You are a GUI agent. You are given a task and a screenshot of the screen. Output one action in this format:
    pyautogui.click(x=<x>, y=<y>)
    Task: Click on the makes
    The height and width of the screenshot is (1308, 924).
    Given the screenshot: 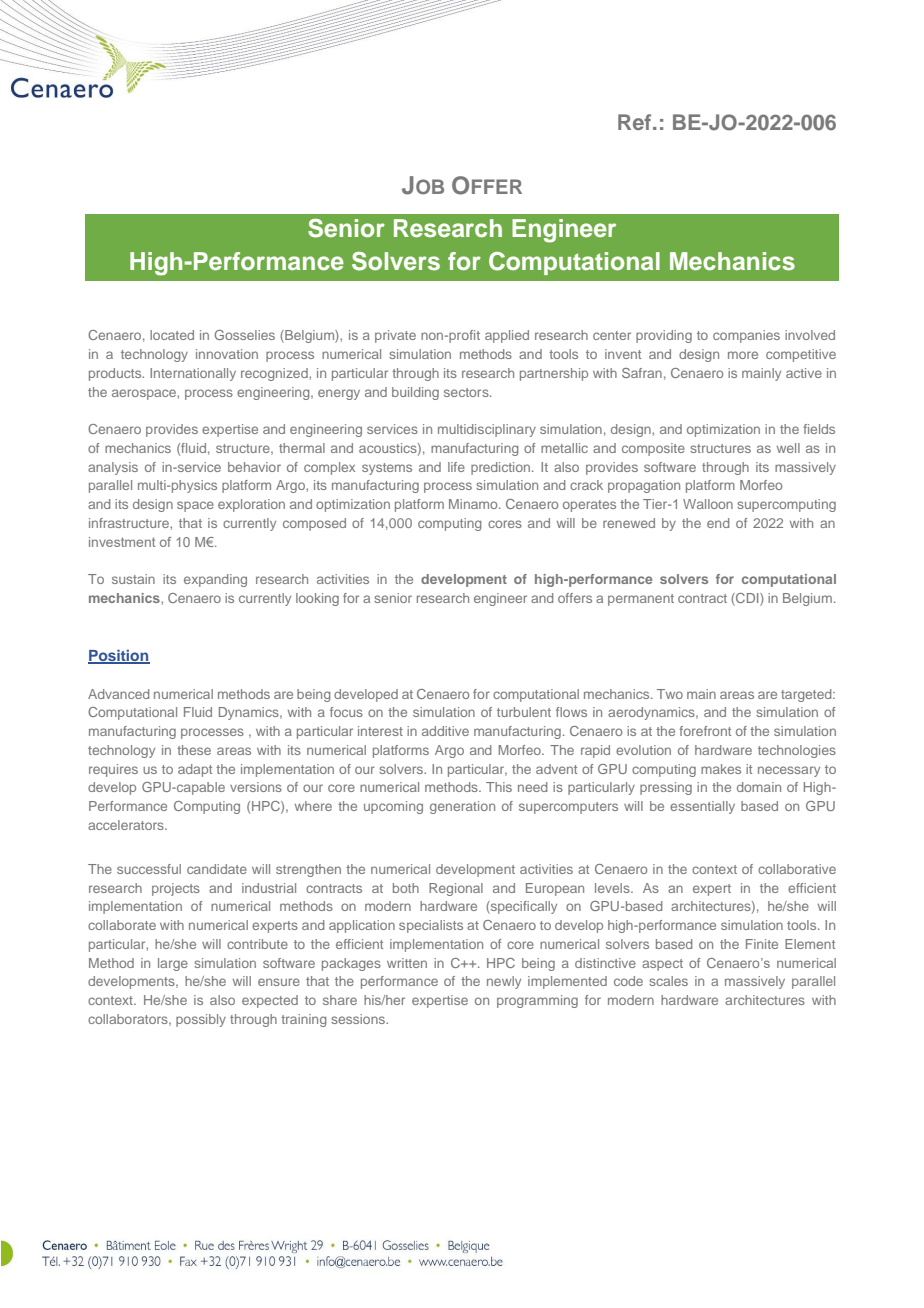 What is the action you would take?
    pyautogui.click(x=721, y=769)
